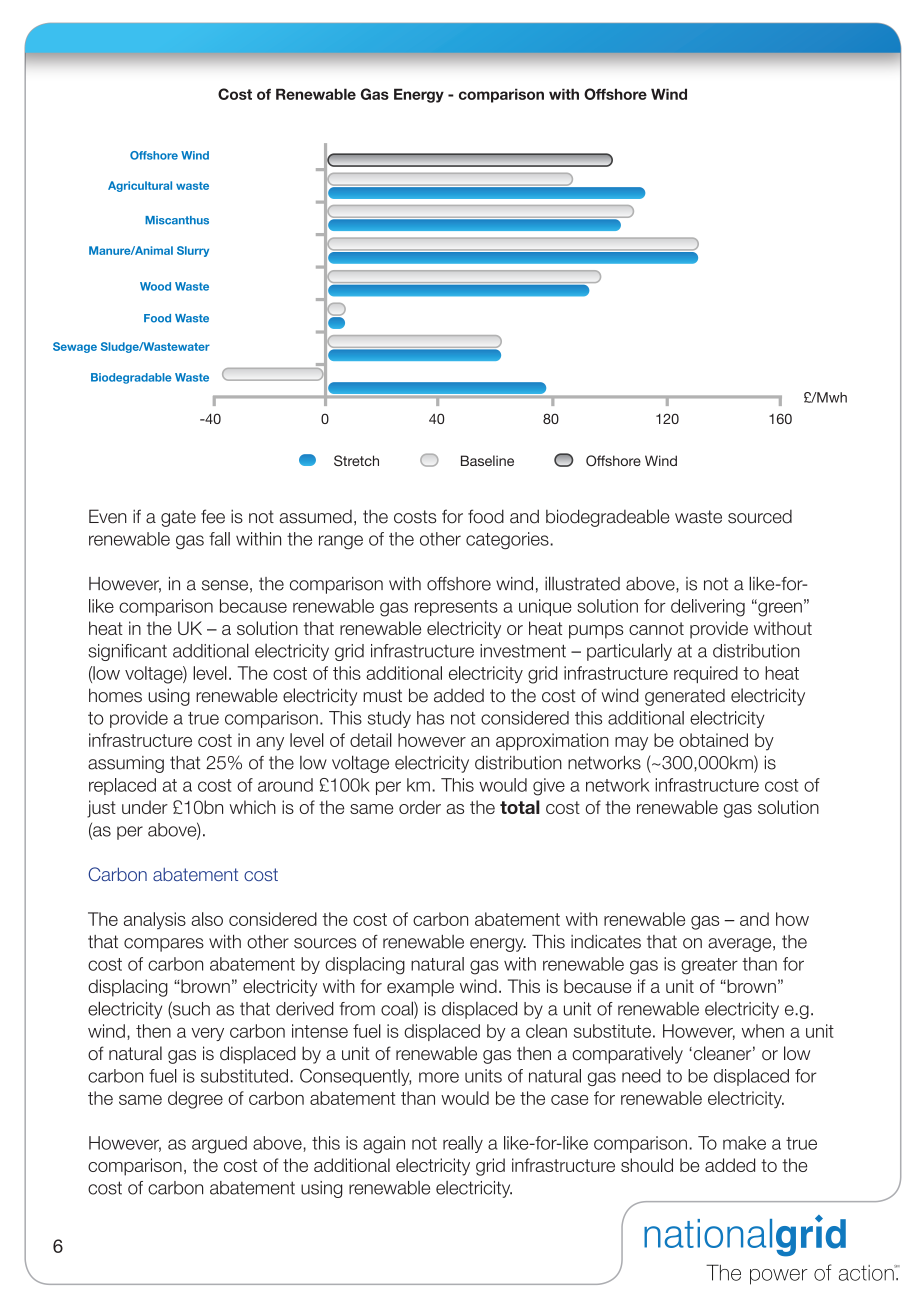 The height and width of the screenshot is (1308, 924). What do you see at coordinates (487, 460) in the screenshot?
I see `Baseline` at bounding box center [487, 460].
